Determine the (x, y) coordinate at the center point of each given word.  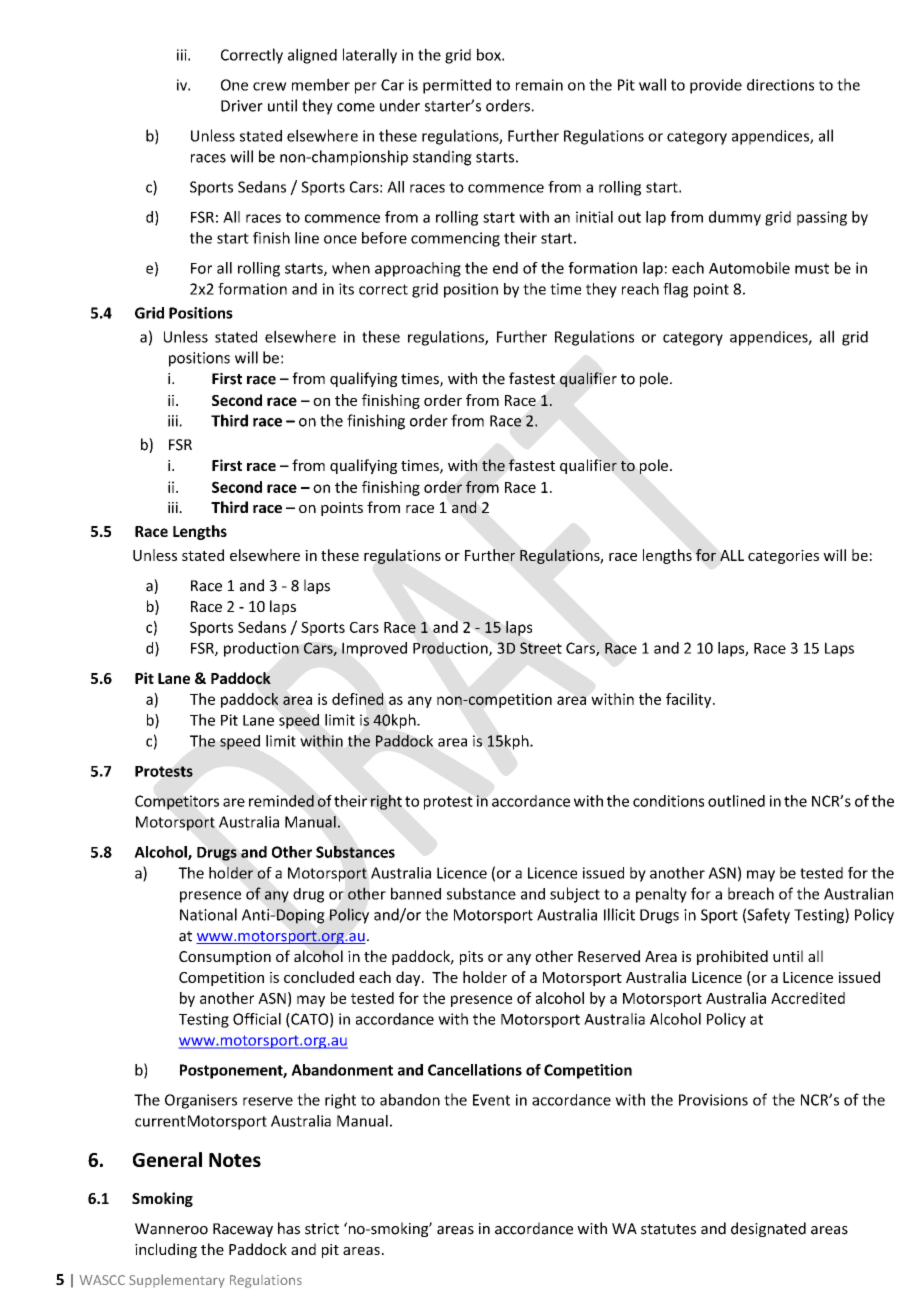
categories (783, 557)
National (208, 914)
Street (541, 648)
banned (416, 893)
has (289, 1228)
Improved (374, 649)
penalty (661, 895)
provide (716, 86)
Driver (242, 106)
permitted (457, 86)
